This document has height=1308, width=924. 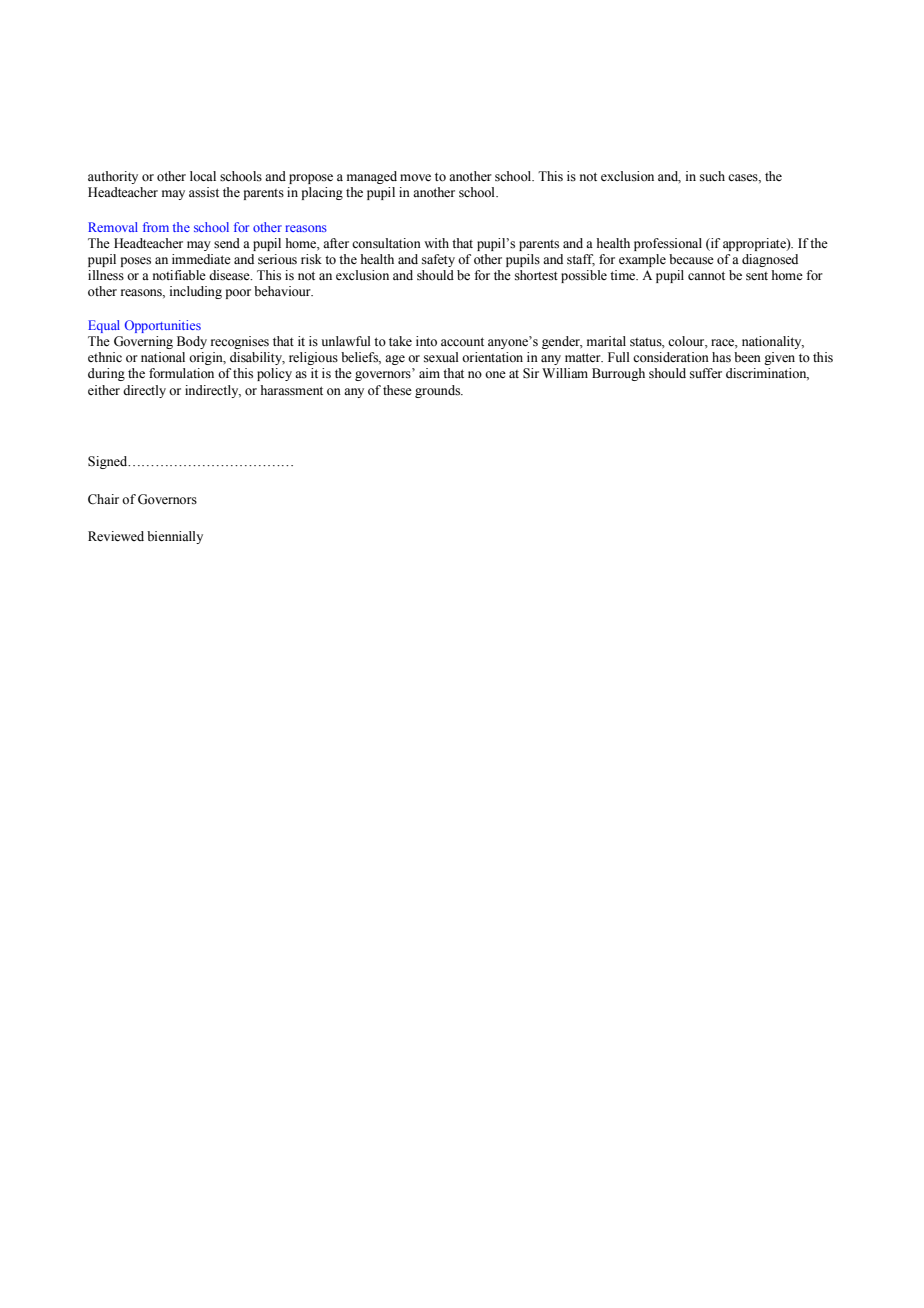 I want to click on Chair, so click(x=103, y=499).
